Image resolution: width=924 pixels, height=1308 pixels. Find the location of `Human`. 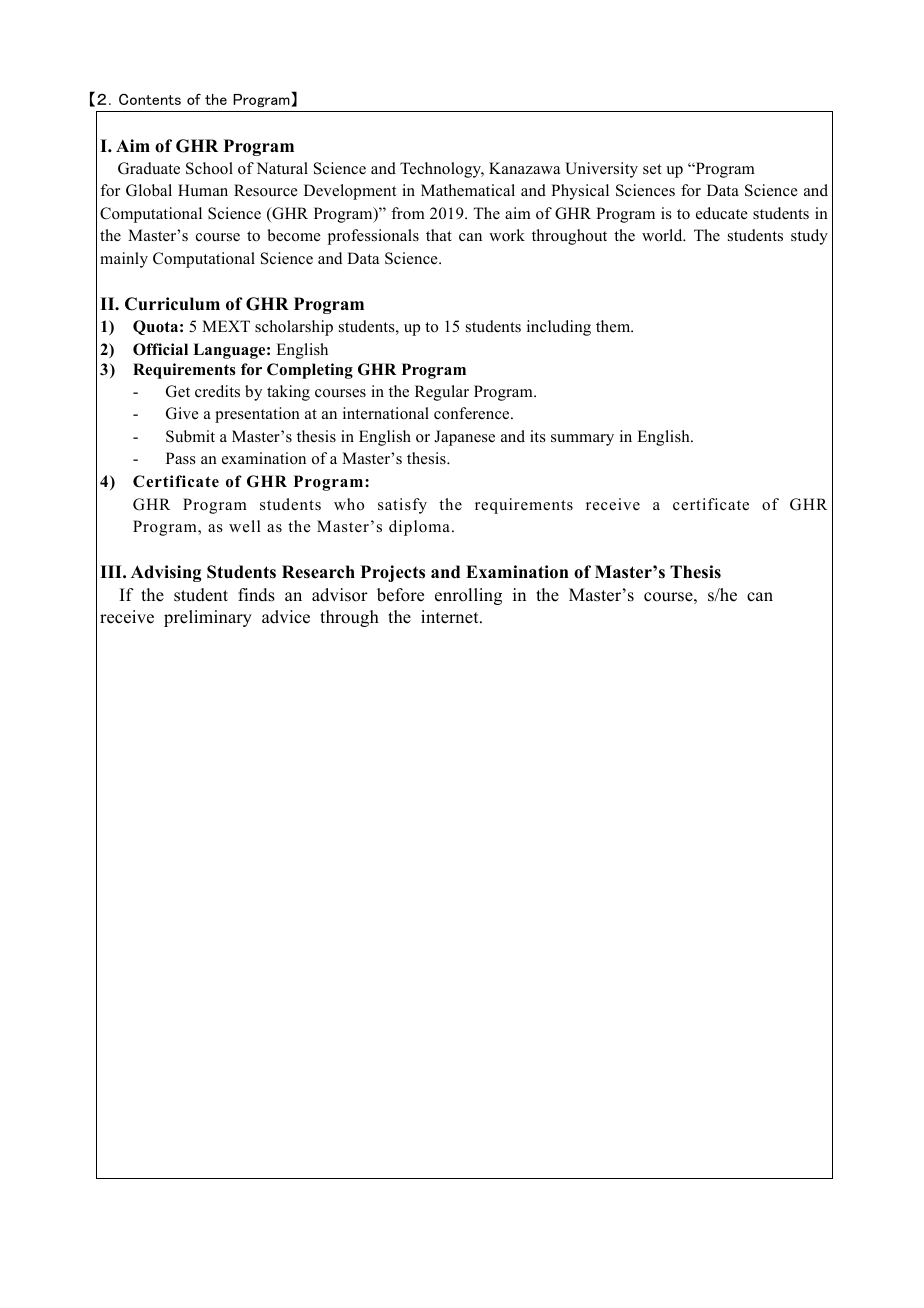

Human is located at coordinates (203, 190).
